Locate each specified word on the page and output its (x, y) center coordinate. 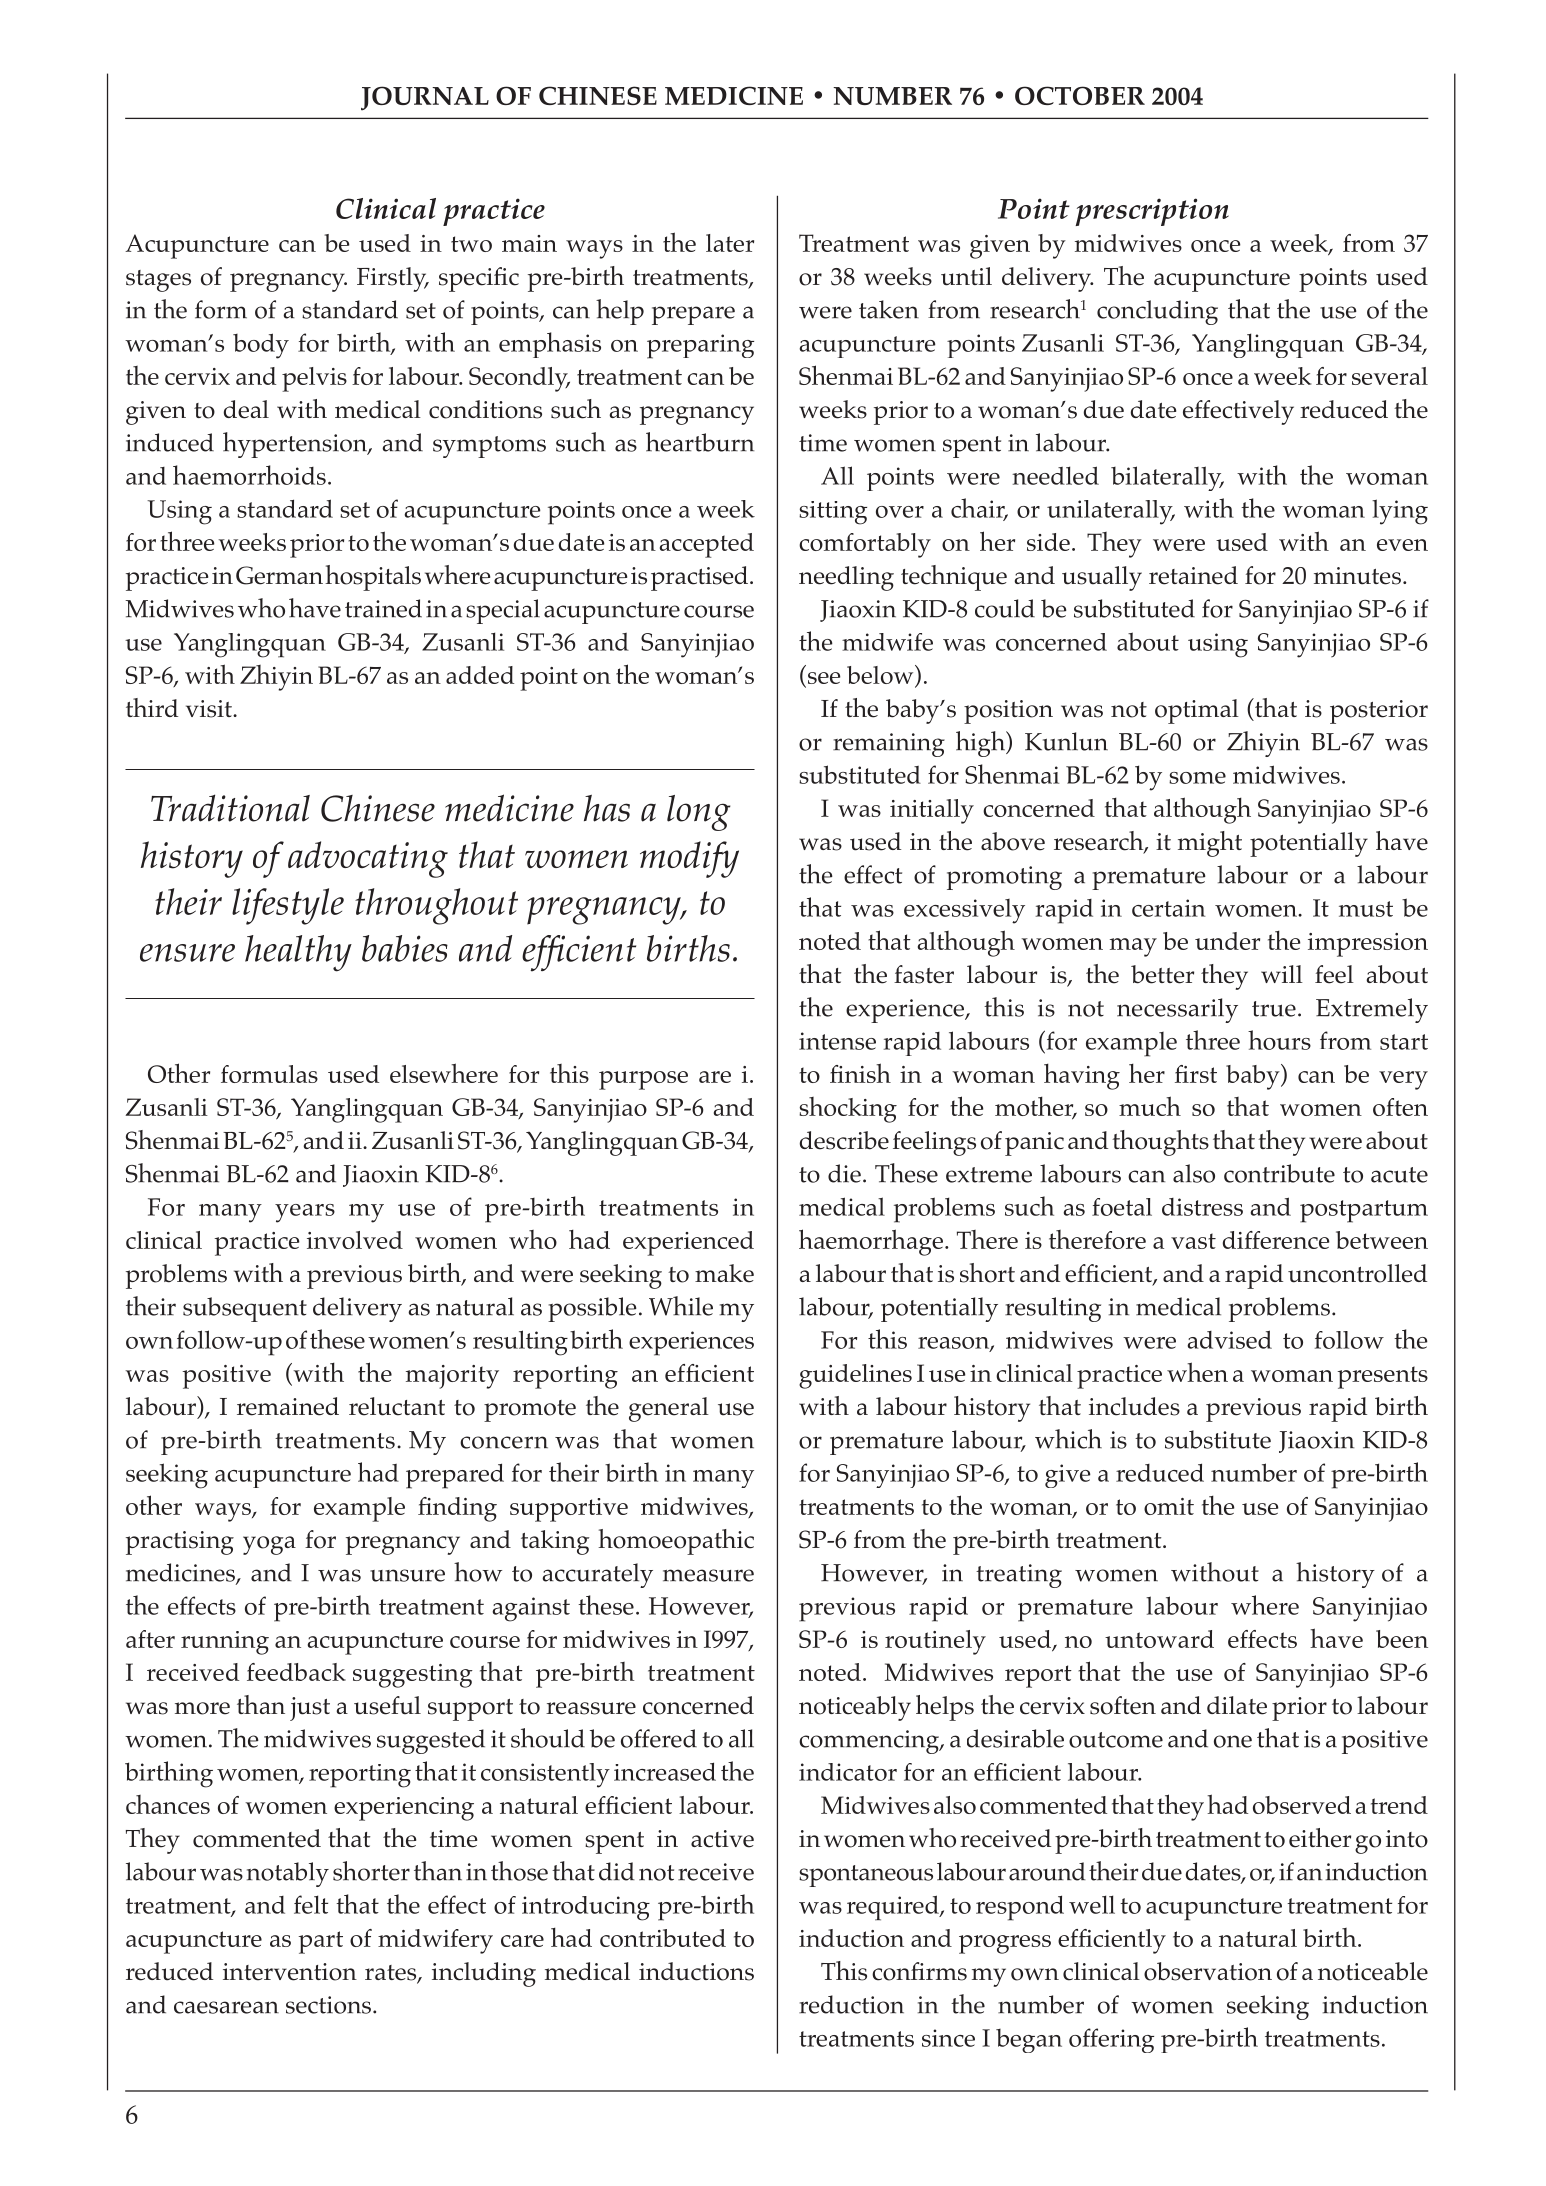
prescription (1152, 212)
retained (1193, 575)
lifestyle (288, 906)
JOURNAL (425, 98)
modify (689, 859)
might (1210, 844)
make (724, 1273)
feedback (296, 1672)
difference (1276, 1240)
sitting (833, 513)
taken (889, 309)
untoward (1159, 1639)
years (305, 1213)
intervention (290, 1972)
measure (708, 1575)
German (279, 575)
